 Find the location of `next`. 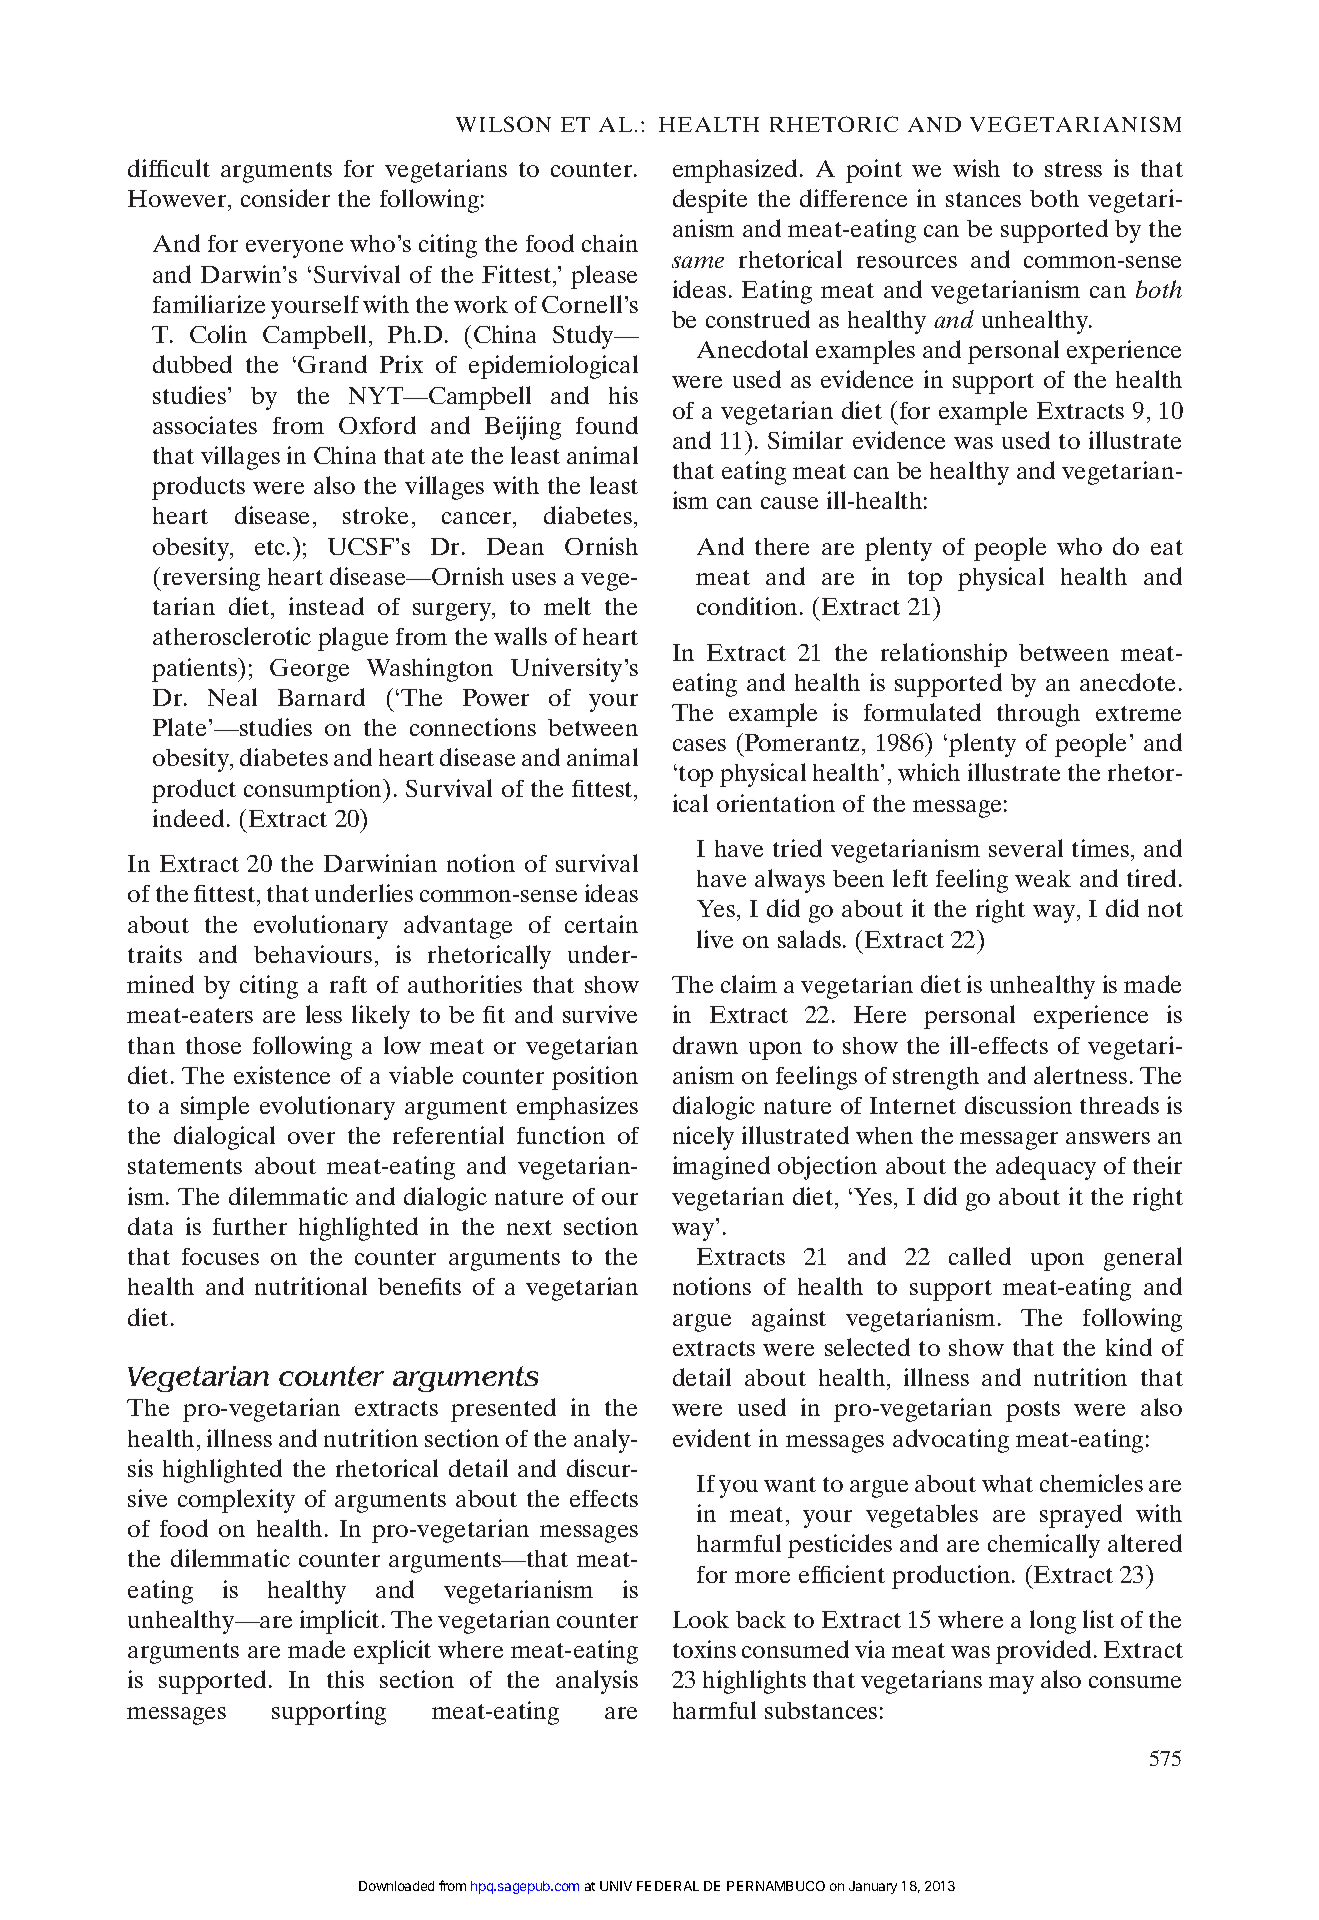

next is located at coordinates (529, 1227).
